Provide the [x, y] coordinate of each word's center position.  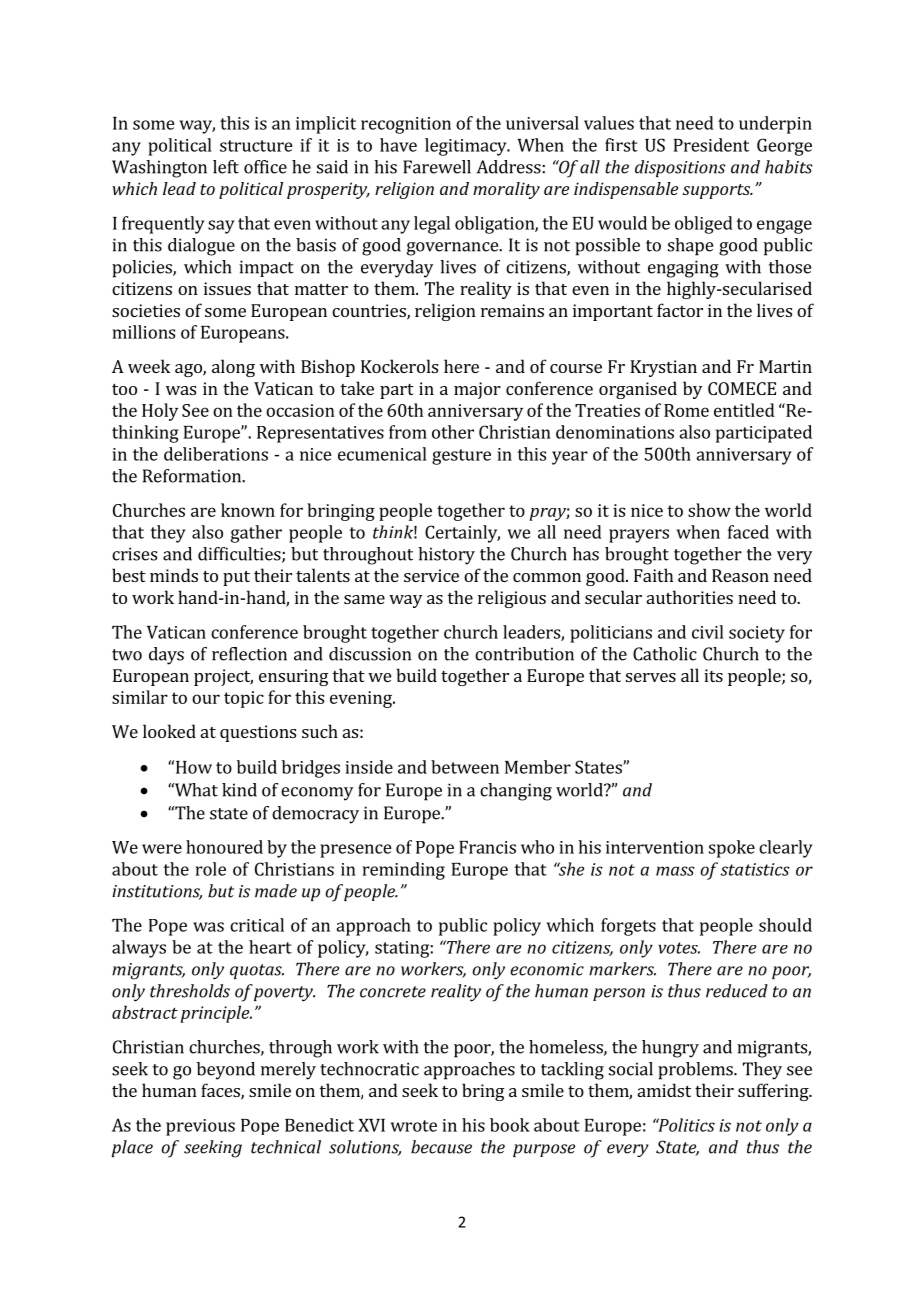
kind [239, 790]
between [465, 767]
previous [200, 1127]
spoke [732, 849]
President [711, 145]
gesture [461, 457]
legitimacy [467, 147]
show [709, 510]
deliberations [216, 454]
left [226, 167]
